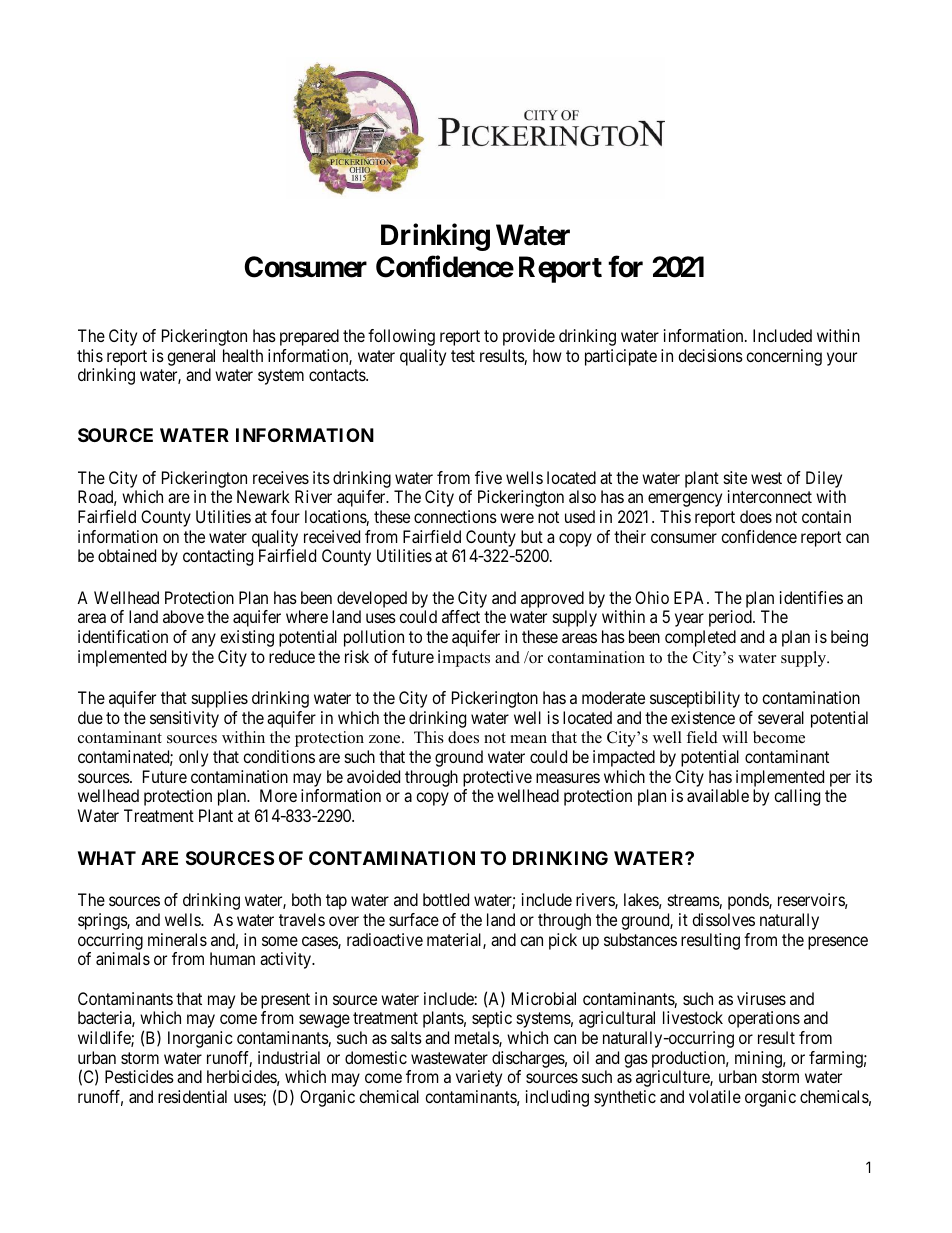 The height and width of the page is (1233, 952). I want to click on test, so click(463, 356).
